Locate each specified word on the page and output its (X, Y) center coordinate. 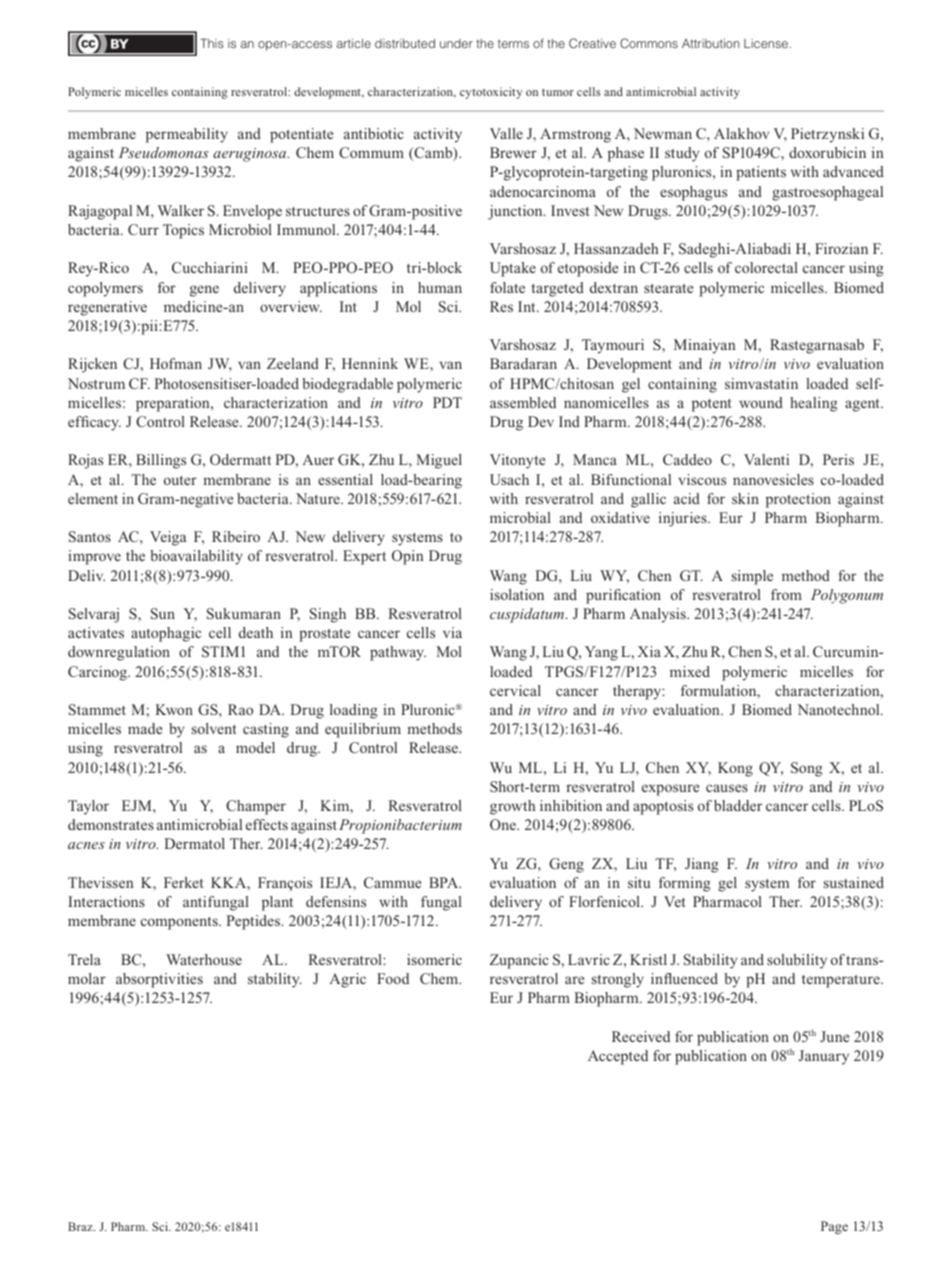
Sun (163, 613)
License (766, 43)
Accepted (618, 1057)
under (456, 43)
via (452, 632)
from (786, 594)
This (212, 43)
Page (834, 1227)
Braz (81, 1226)
